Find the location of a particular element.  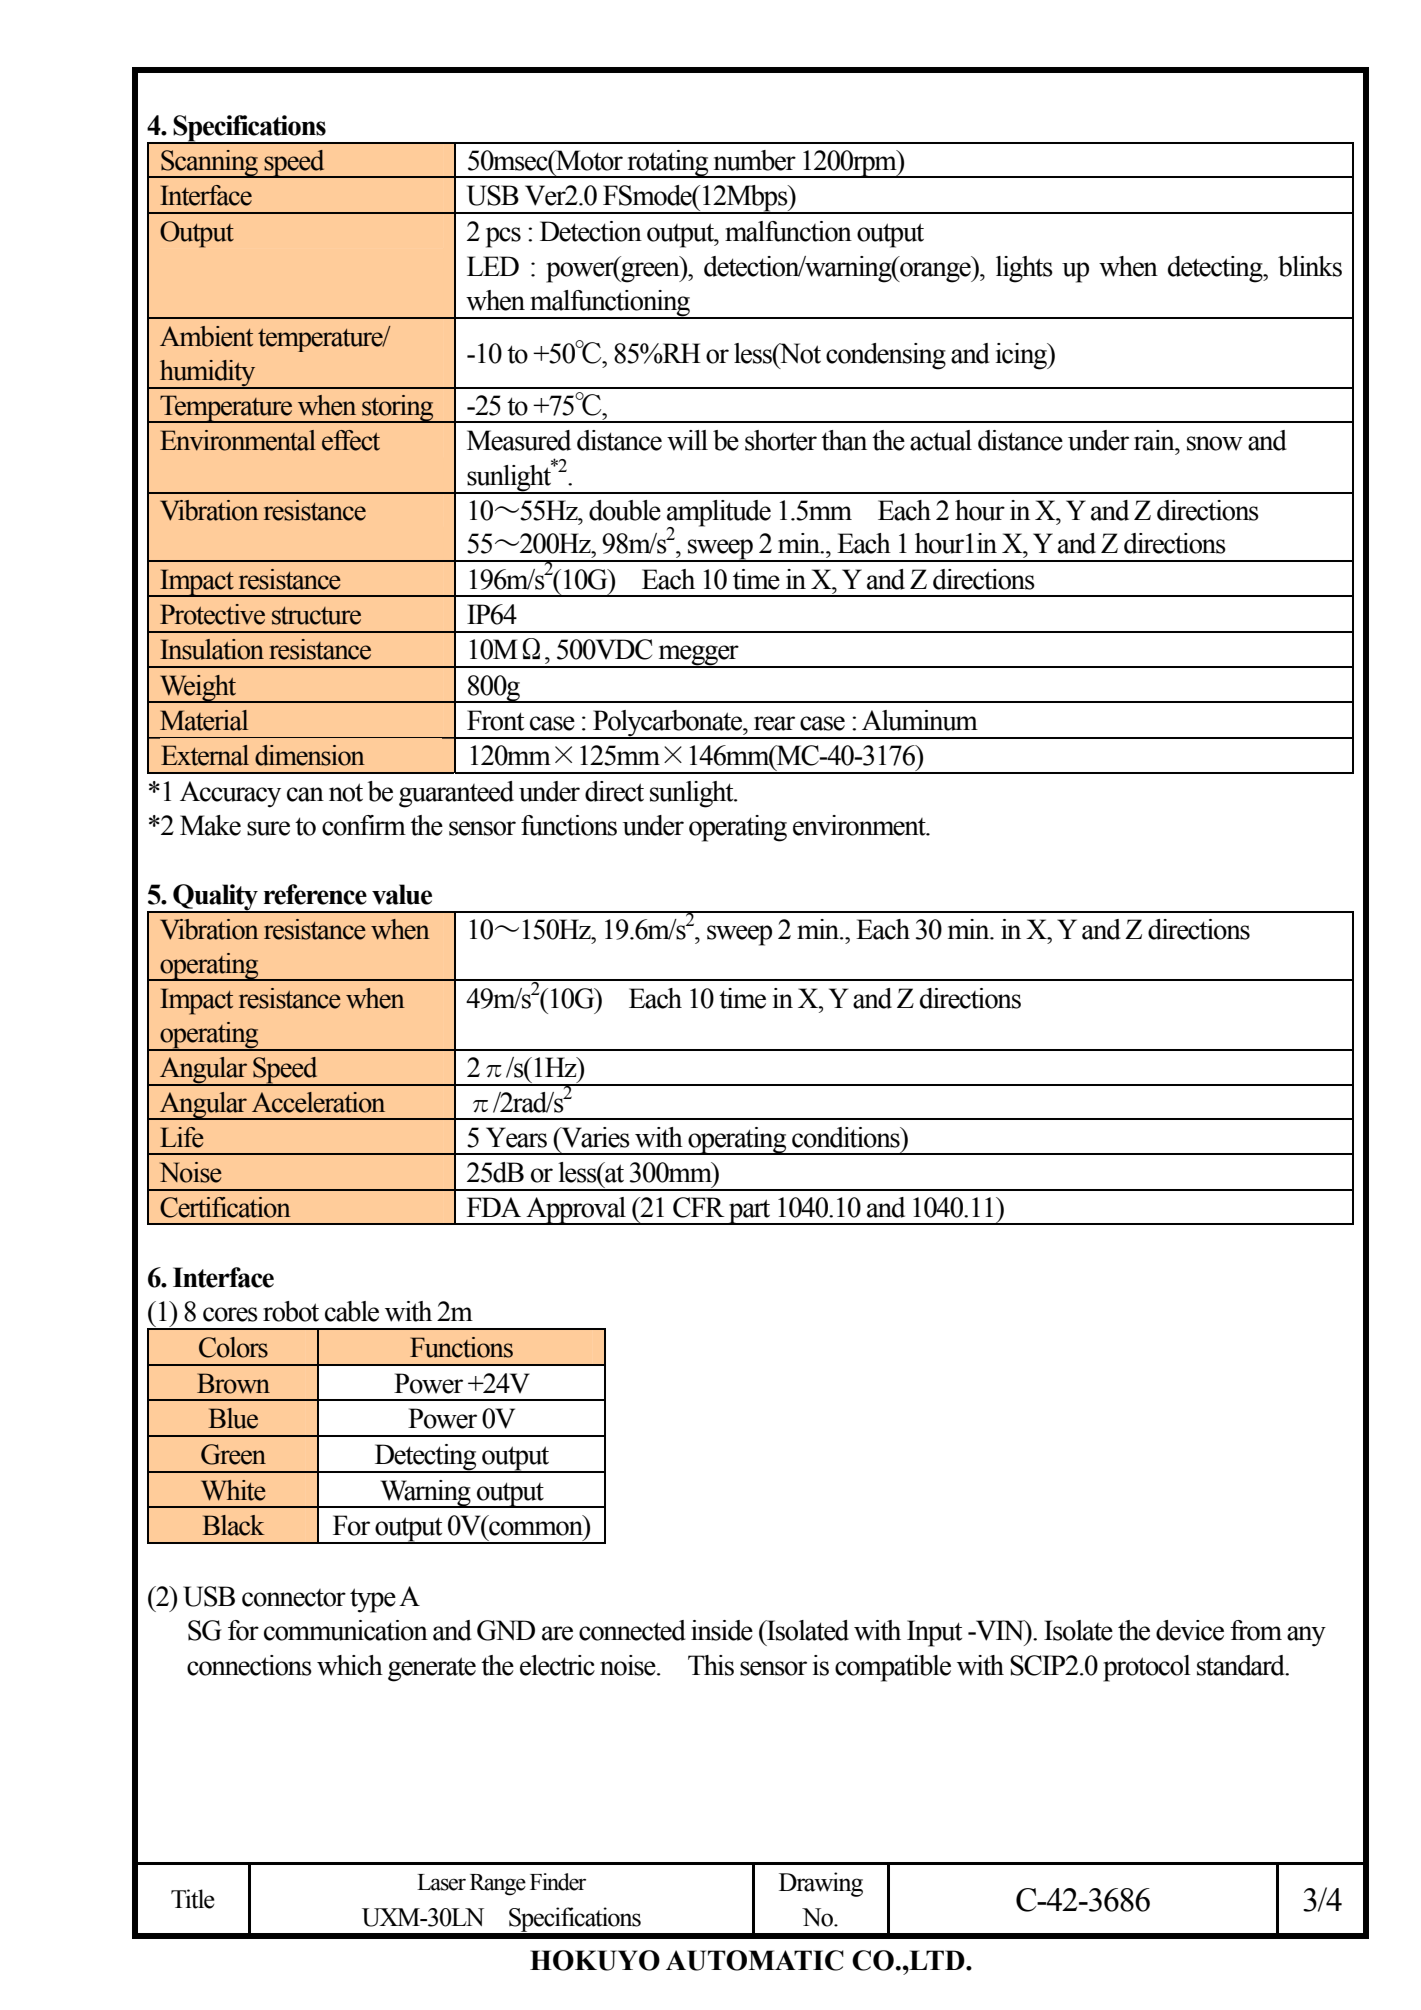

AUTOMATIC is located at coordinates (755, 1960).
